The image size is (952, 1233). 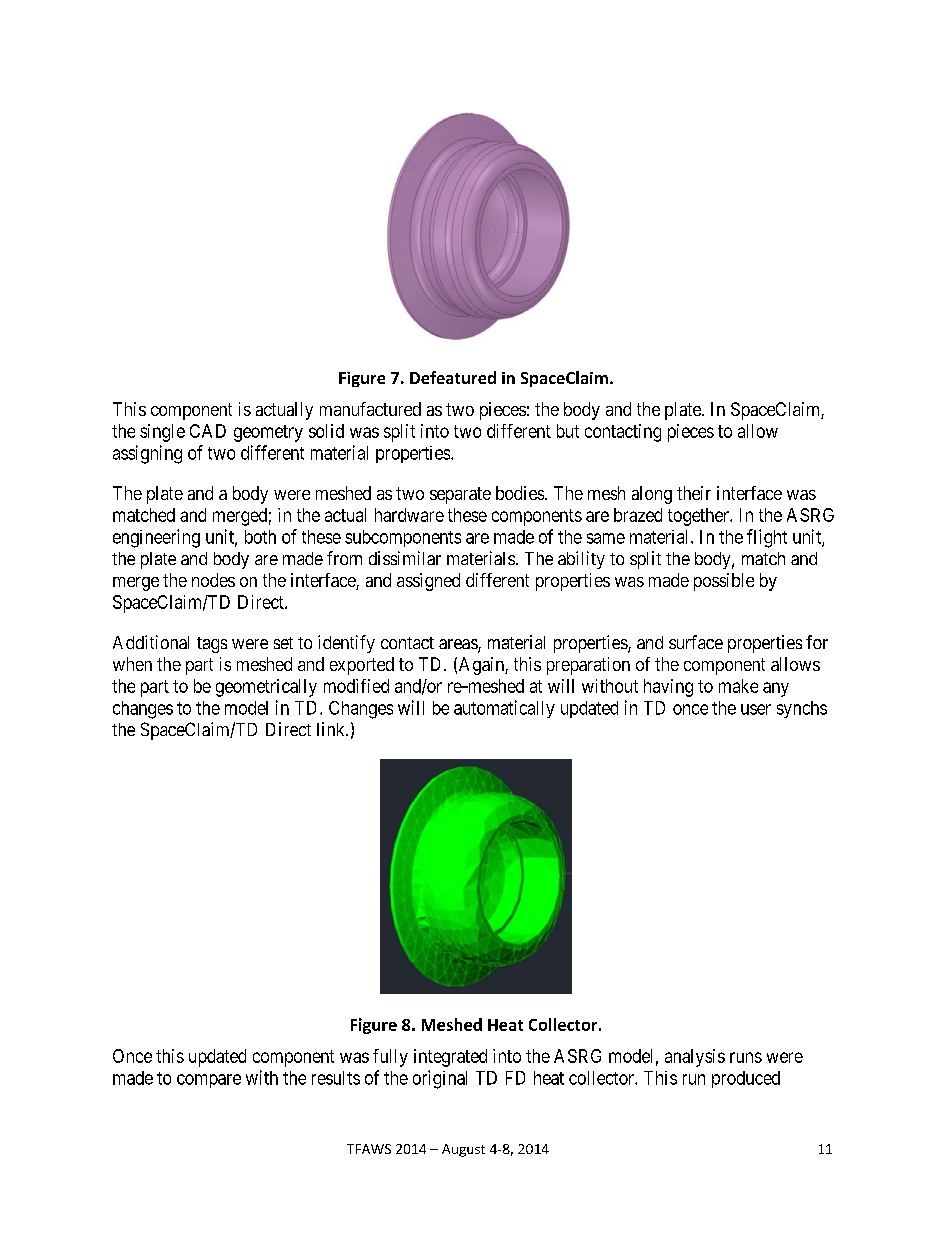 What do you see at coordinates (724, 582) in the image?
I see `possible` at bounding box center [724, 582].
